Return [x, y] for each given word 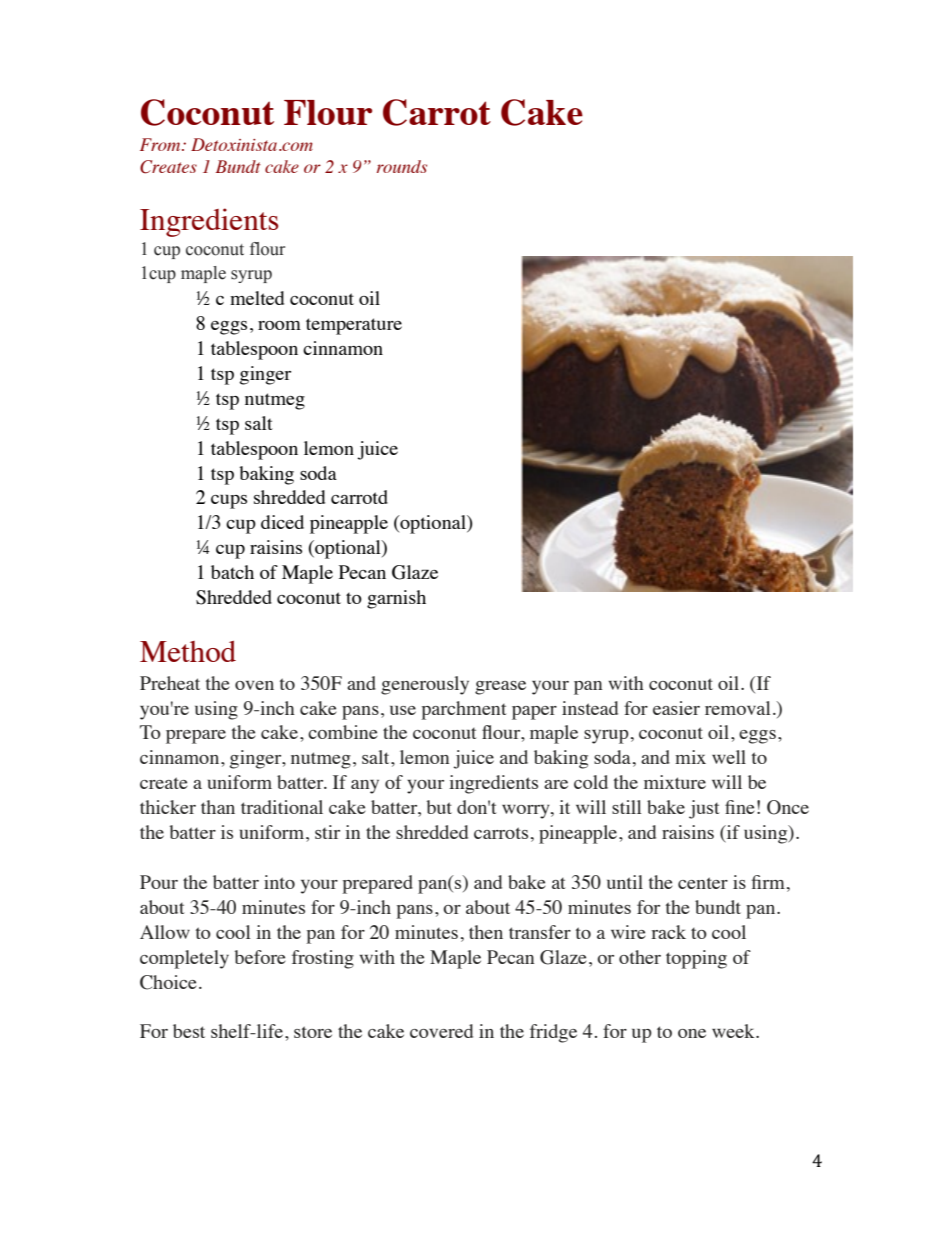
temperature [354, 326]
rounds [402, 166]
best [189, 1031]
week [734, 1031]
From [161, 144]
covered [441, 1031]
